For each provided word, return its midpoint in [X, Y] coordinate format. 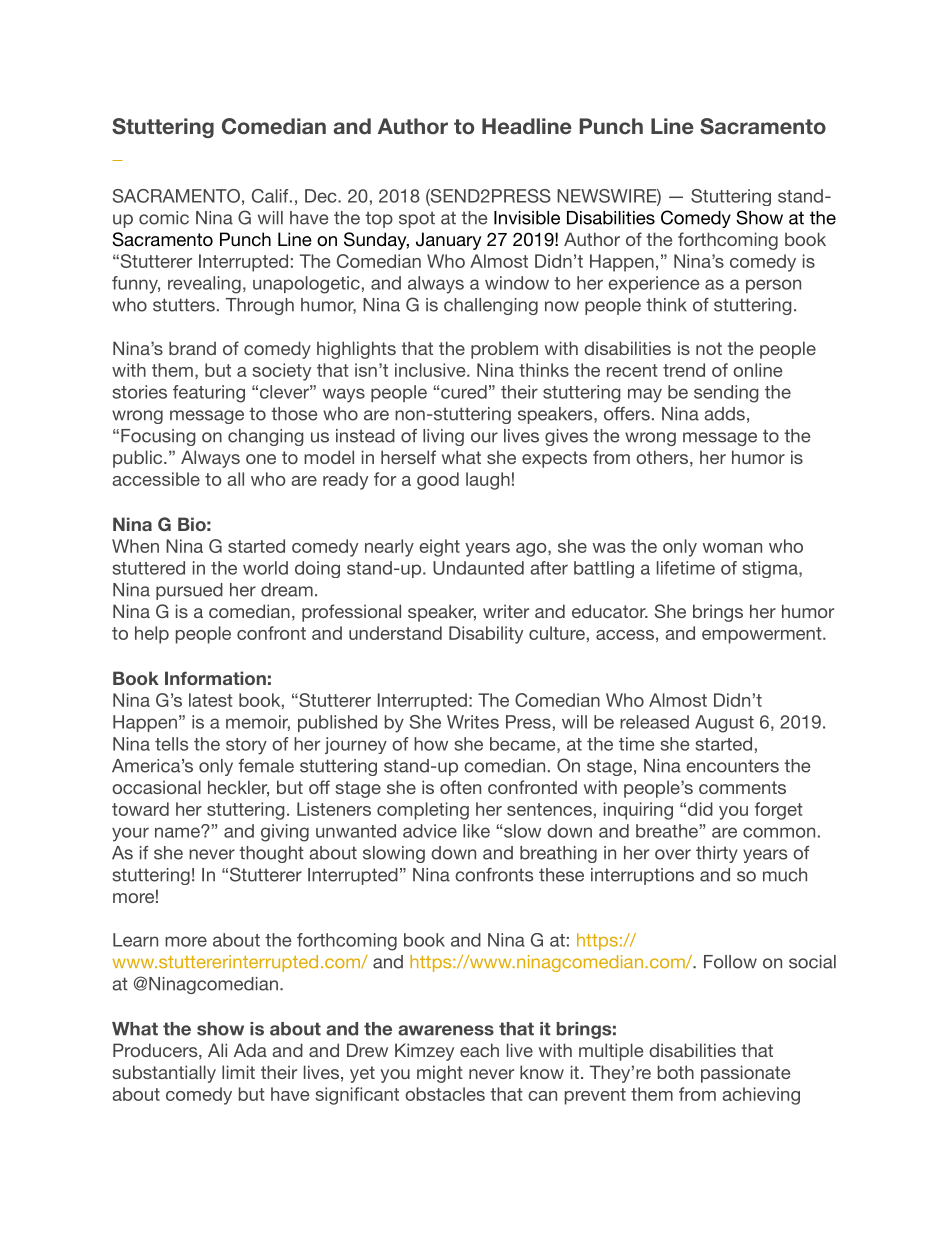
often [460, 787]
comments [742, 787]
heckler [238, 788]
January [449, 241]
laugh [488, 481]
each [479, 1050]
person [773, 286]
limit [238, 1072]
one [261, 459]
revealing [204, 285]
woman [732, 548]
